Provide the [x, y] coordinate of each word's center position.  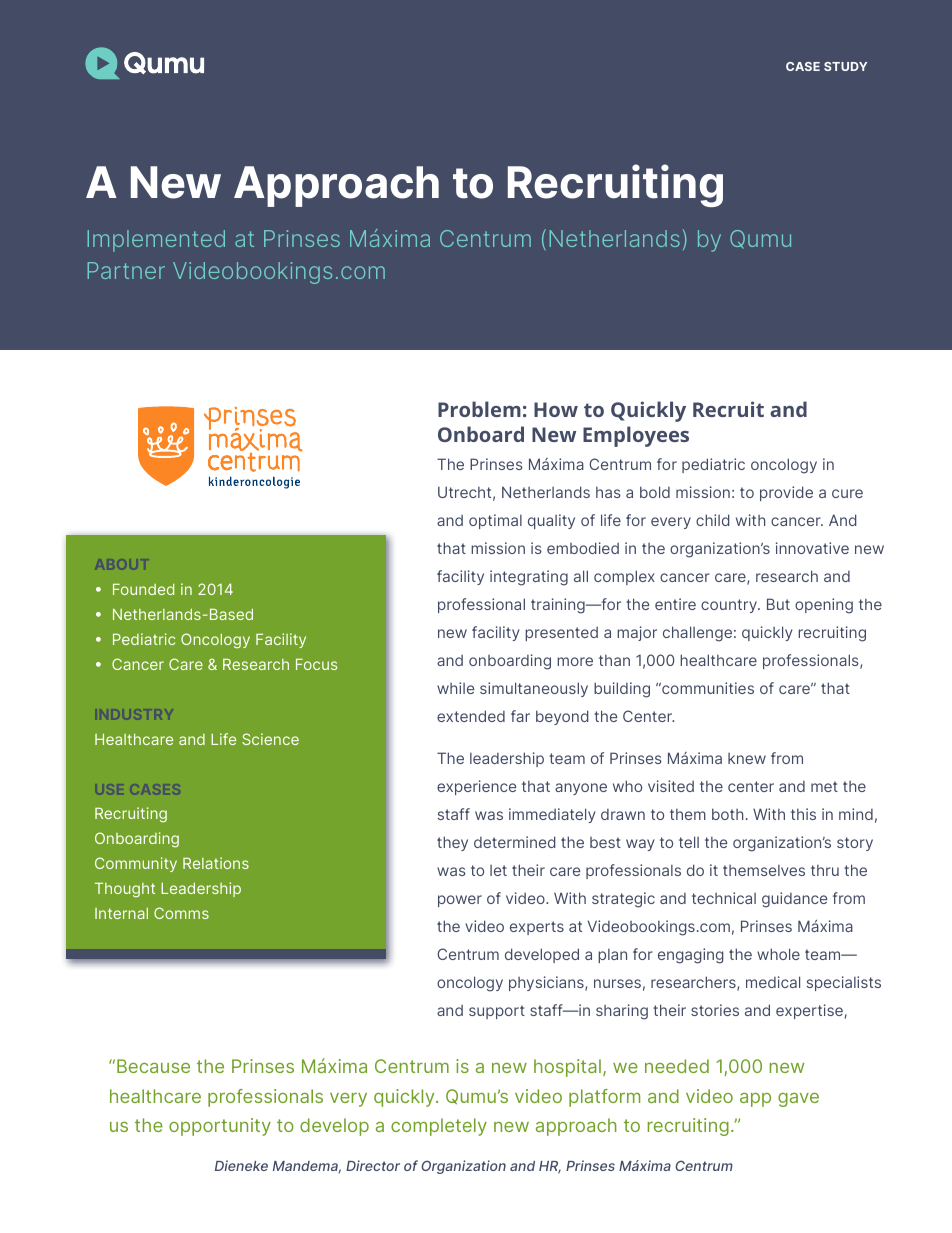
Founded [143, 589]
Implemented [156, 241]
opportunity [220, 1127]
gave [798, 1100]
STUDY [845, 66]
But [778, 604]
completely [439, 1127]
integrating [529, 578]
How [556, 409]
